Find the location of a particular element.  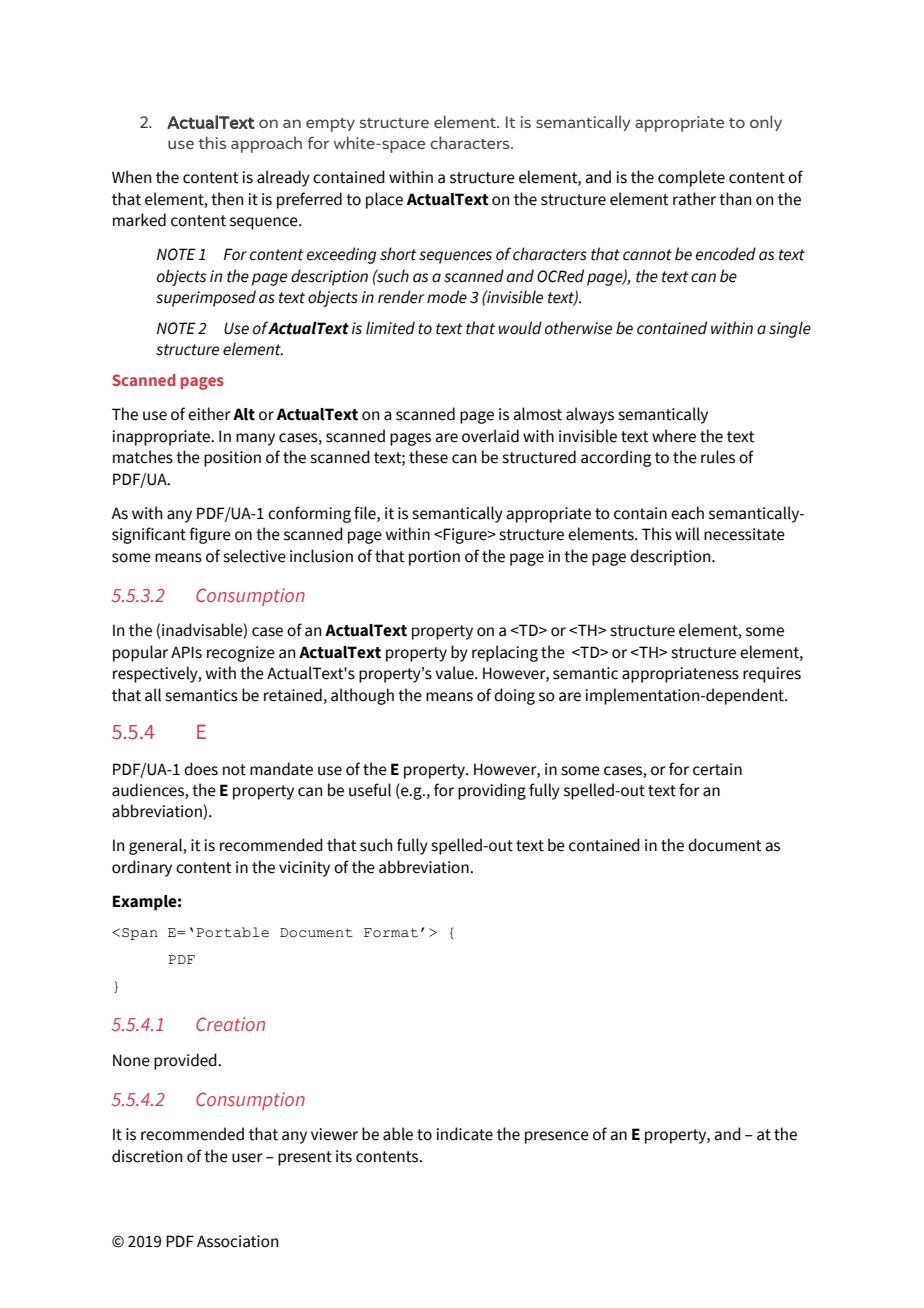

Association is located at coordinates (237, 1241).
